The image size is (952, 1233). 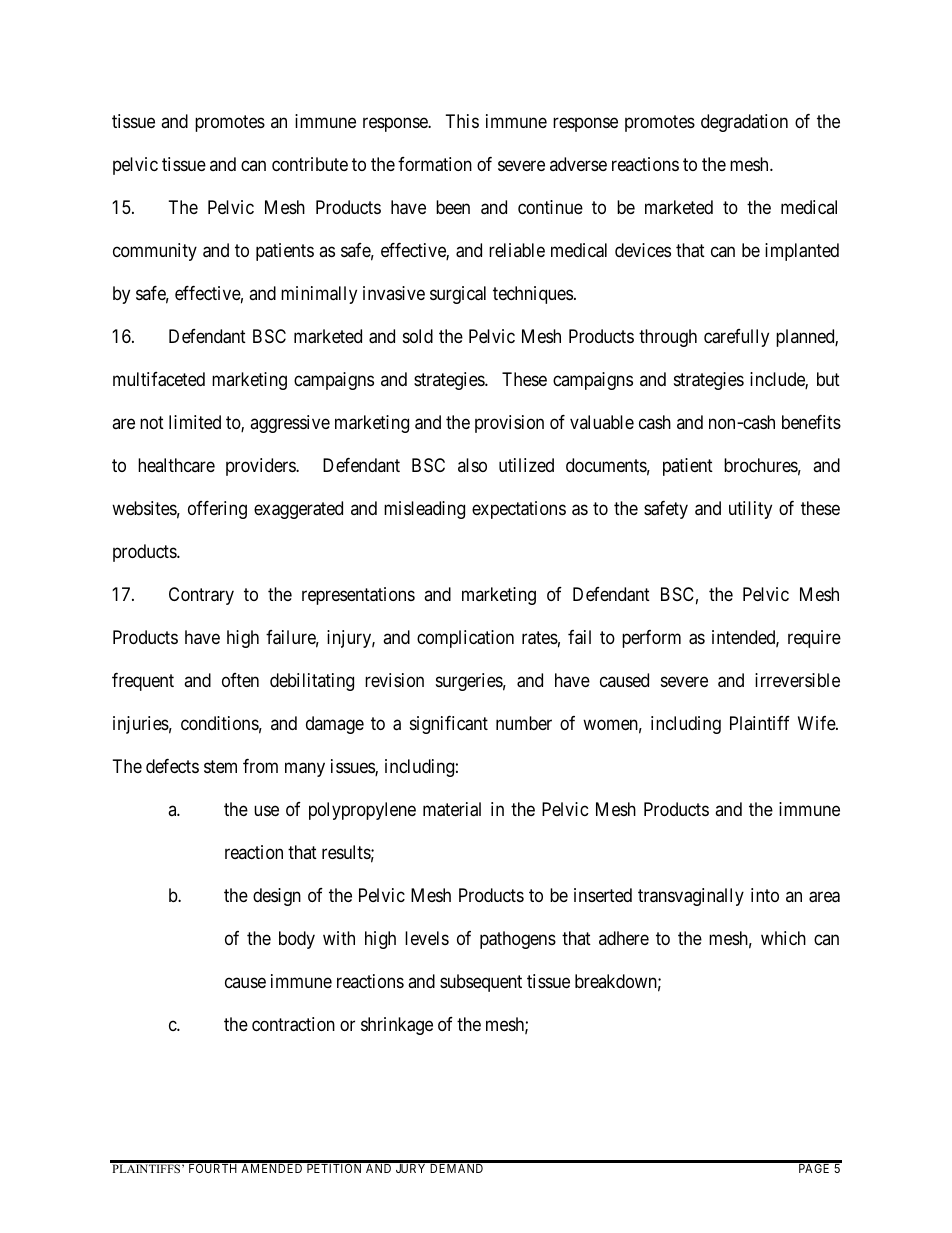 What do you see at coordinates (744, 123) in the screenshot?
I see `degradation` at bounding box center [744, 123].
